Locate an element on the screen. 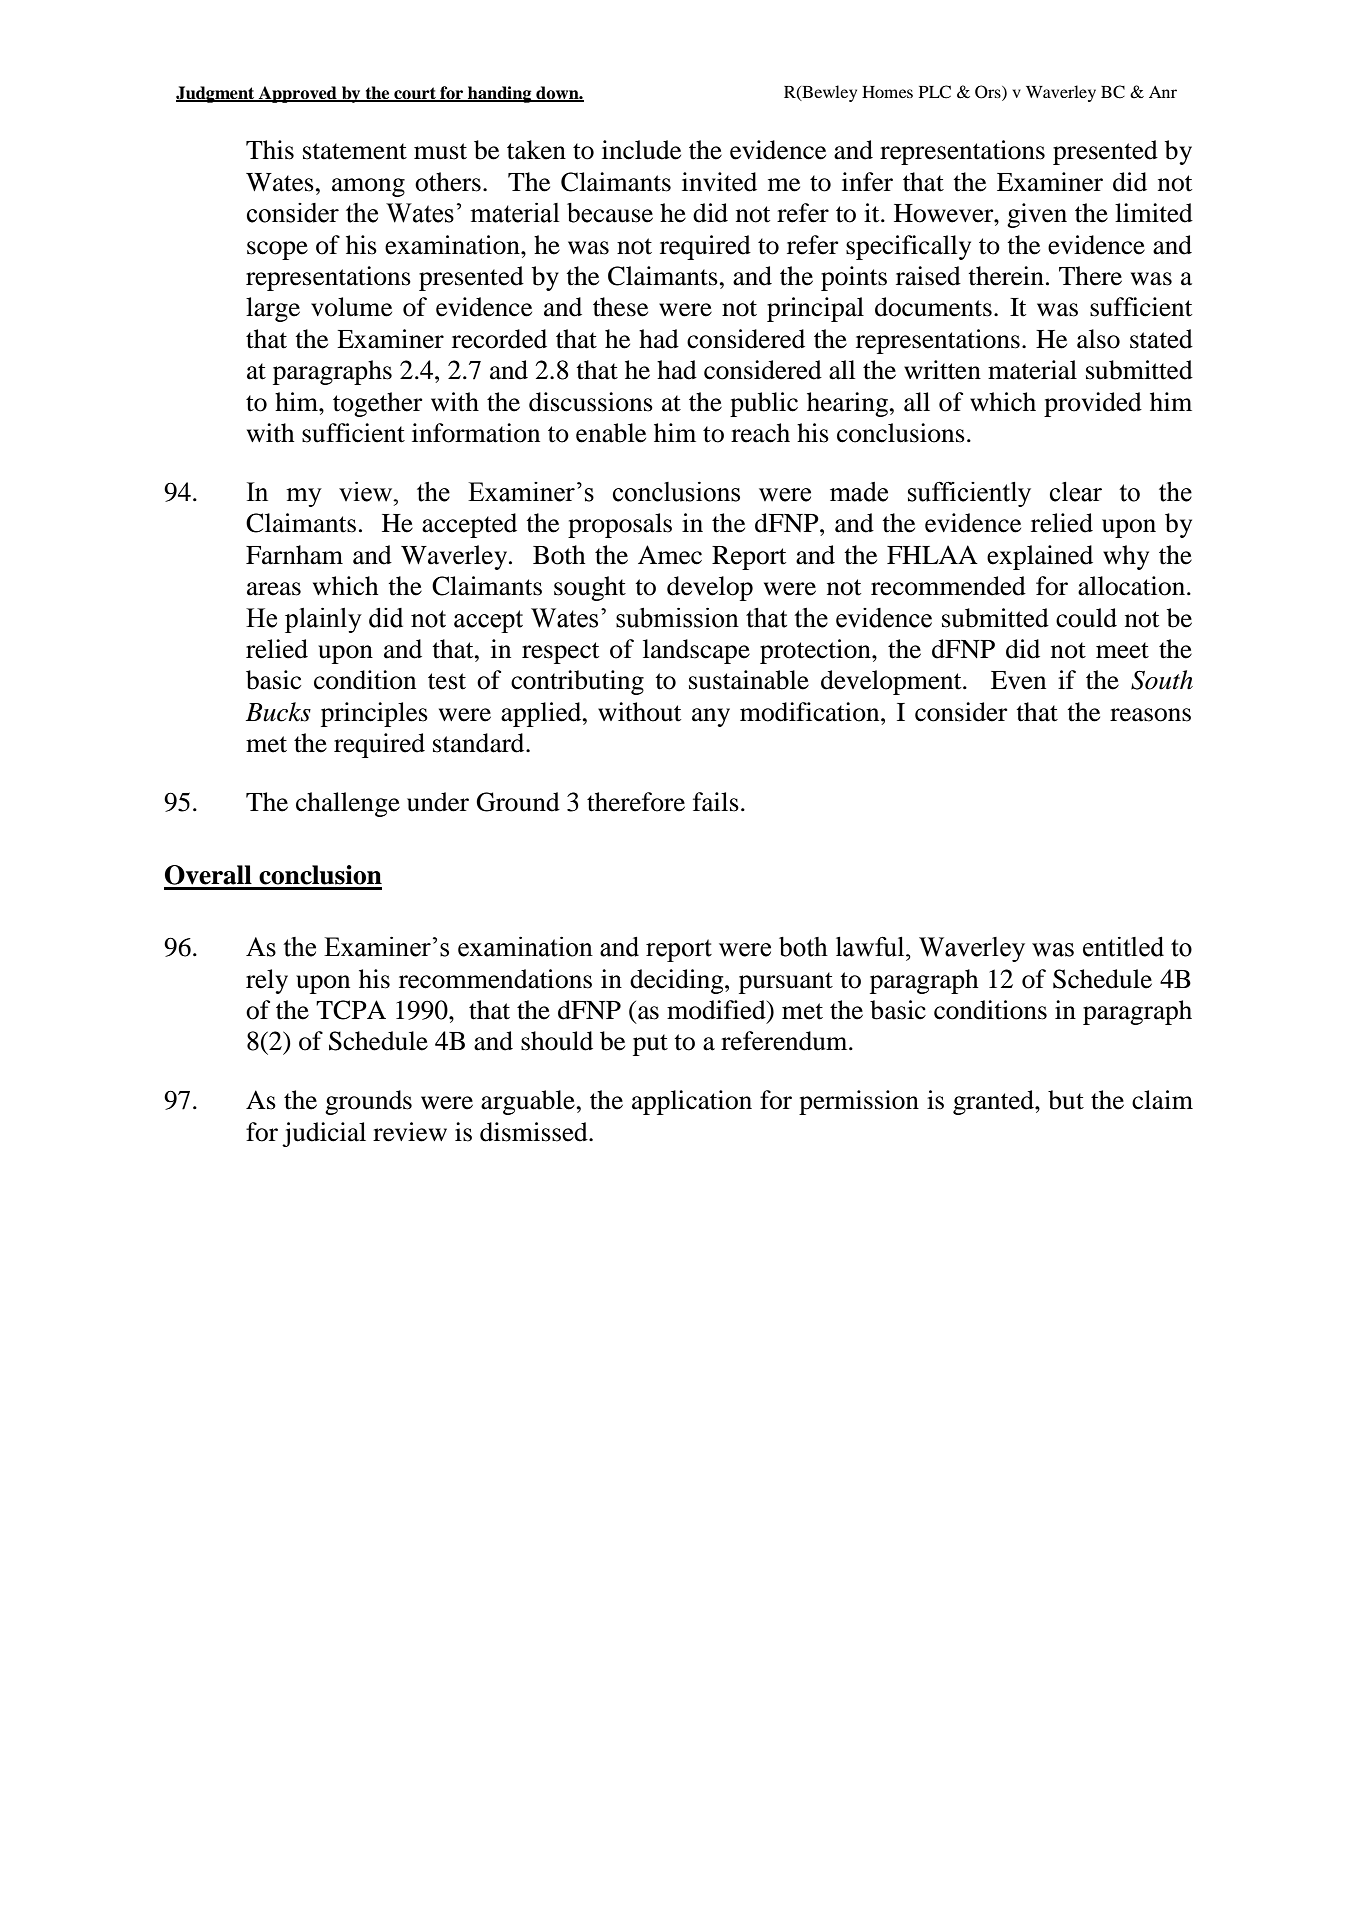 This screenshot has height=1918, width=1357. statement is located at coordinates (355, 151).
